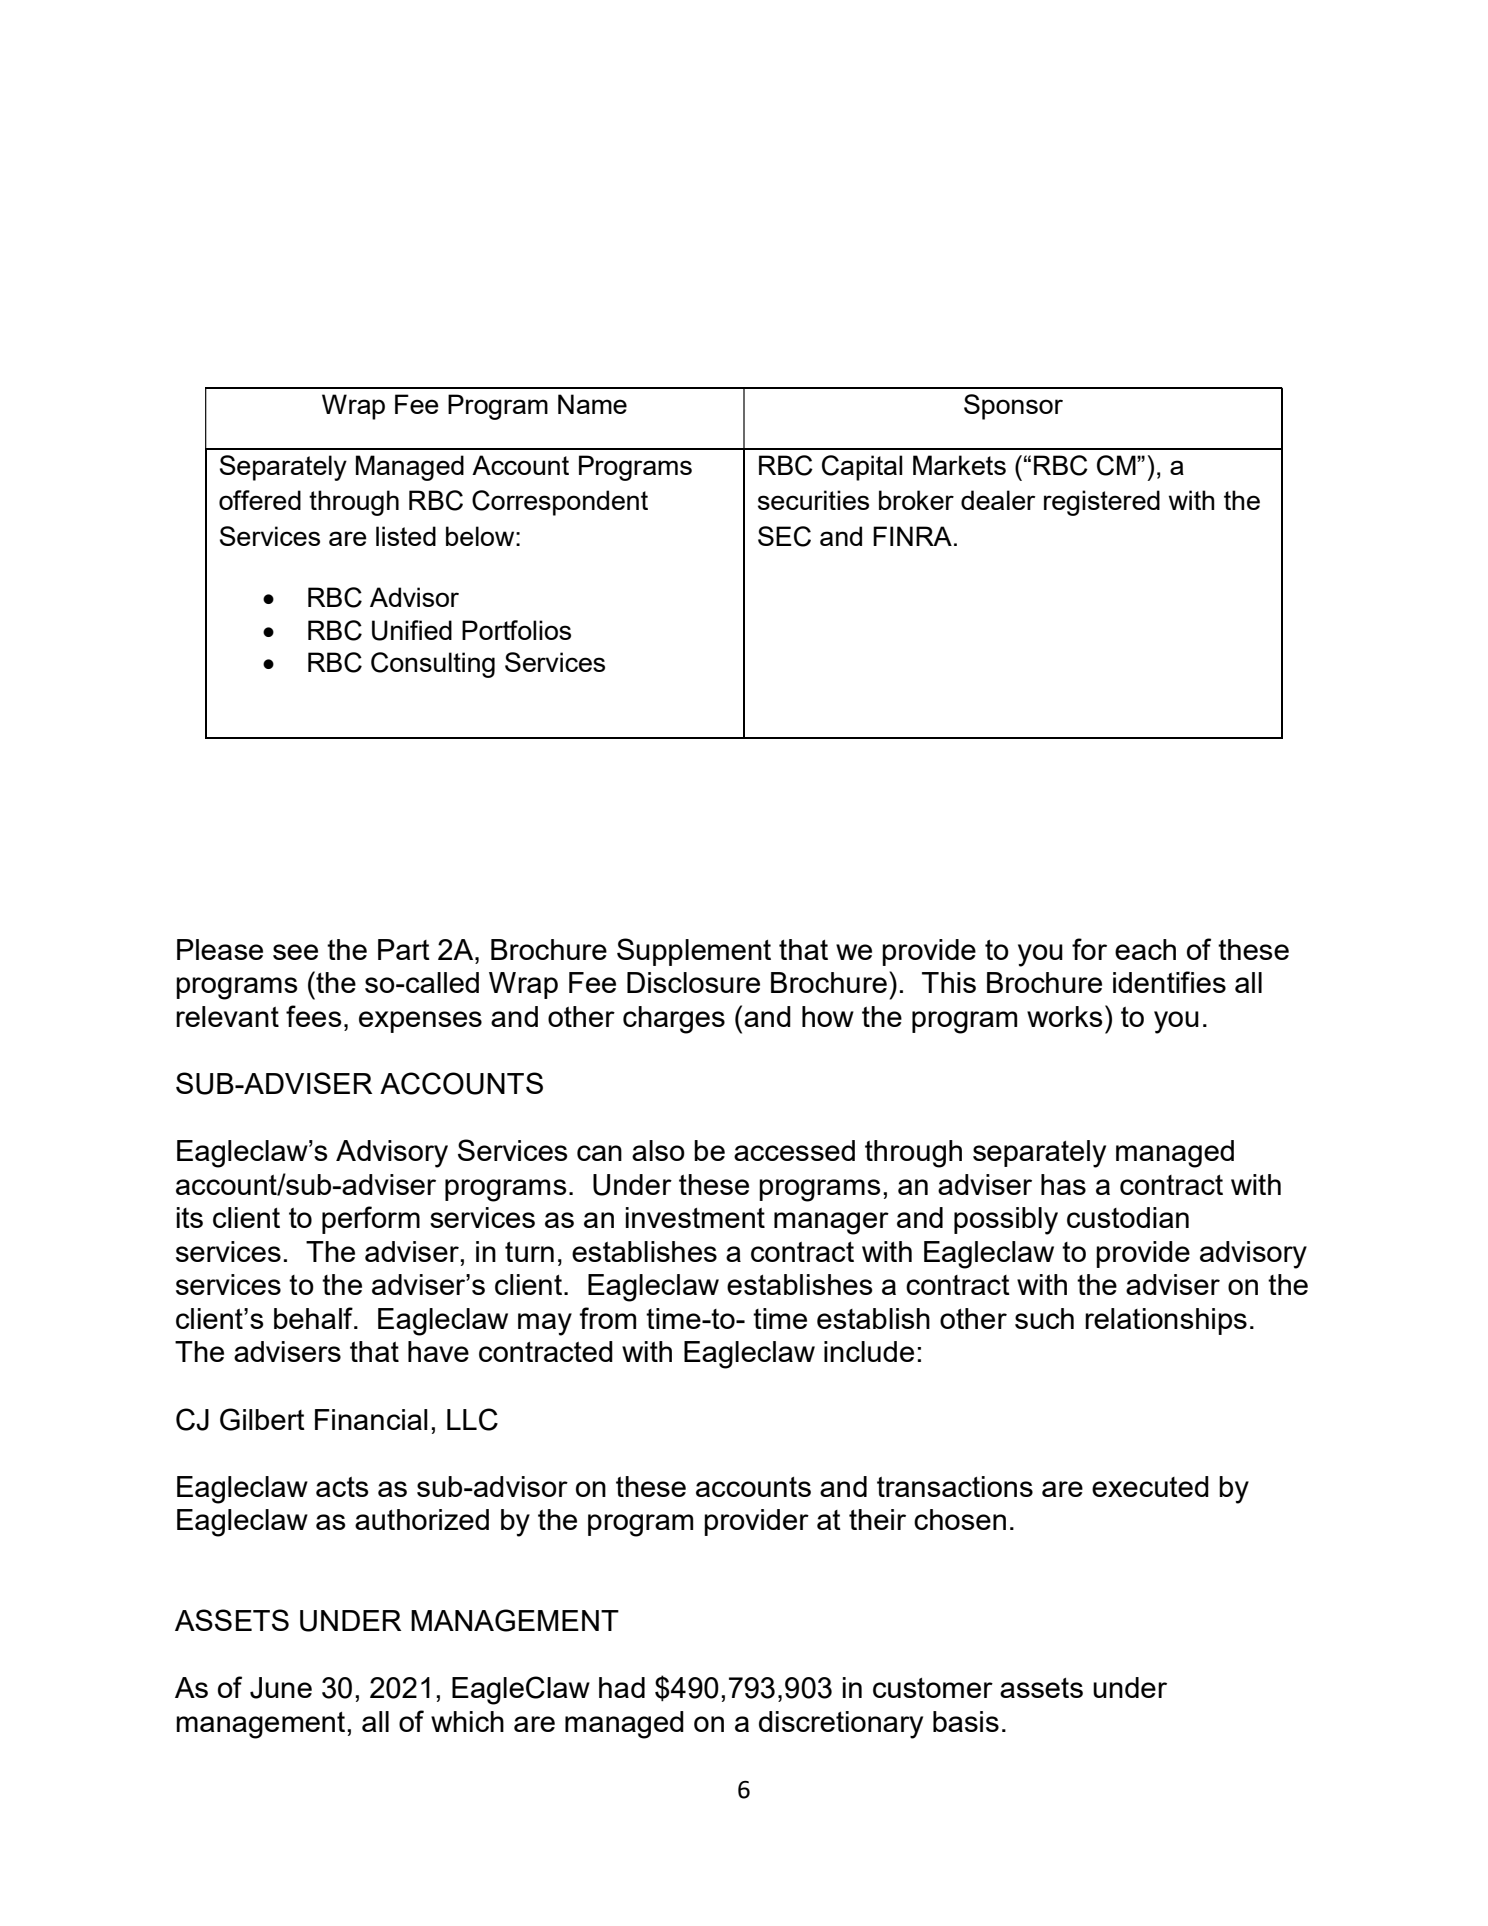  Describe the element at coordinates (516, 630) in the document. I see `Portfolios` at that location.
